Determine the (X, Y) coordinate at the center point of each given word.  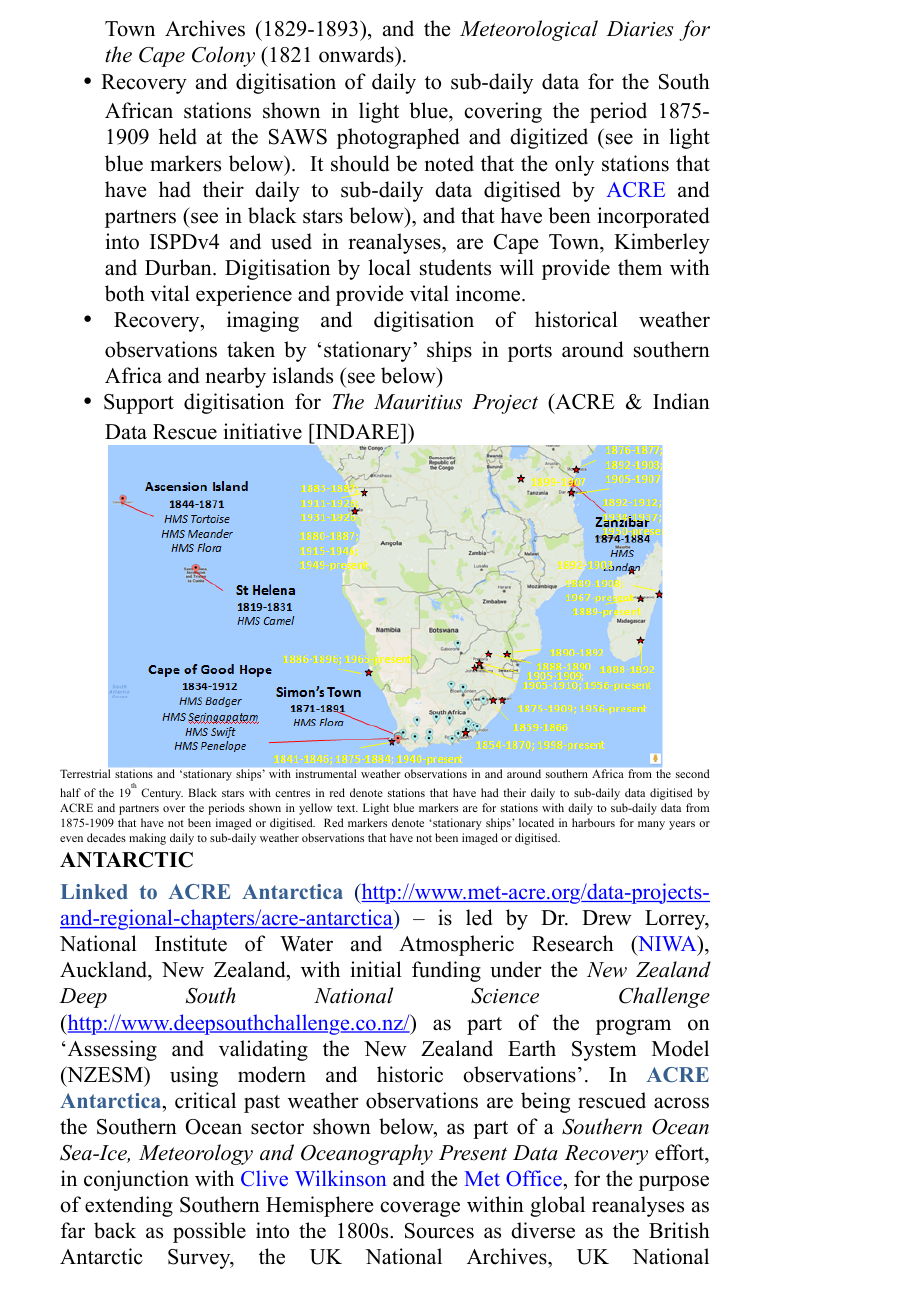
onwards (357, 54)
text (347, 808)
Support (139, 404)
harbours (593, 822)
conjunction (136, 1180)
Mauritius (418, 402)
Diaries (640, 29)
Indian (681, 401)
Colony (223, 56)
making (147, 839)
